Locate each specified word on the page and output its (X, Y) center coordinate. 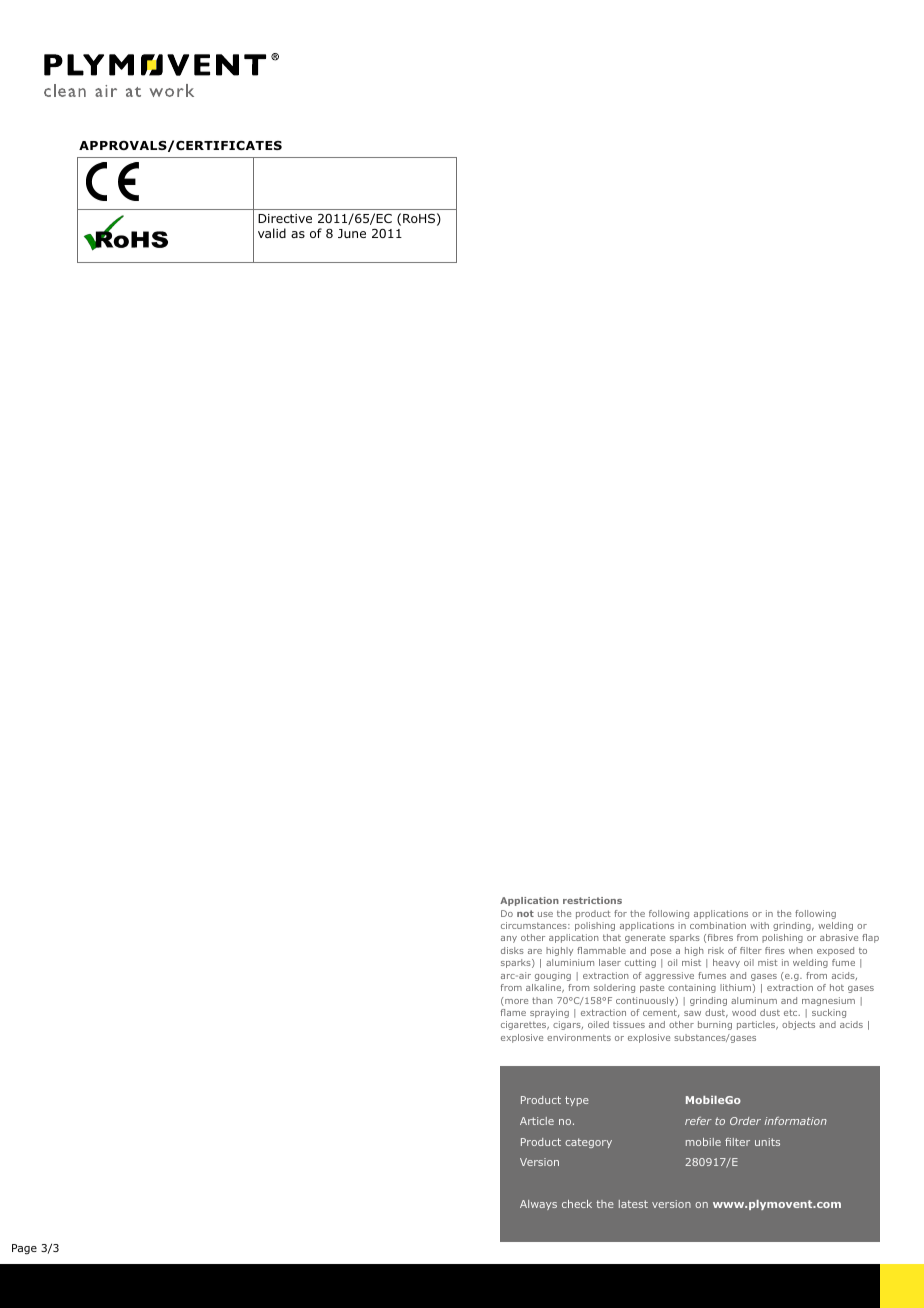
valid (272, 233)
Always (538, 1205)
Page (24, 1249)
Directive (285, 218)
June (352, 233)
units (767, 1142)
